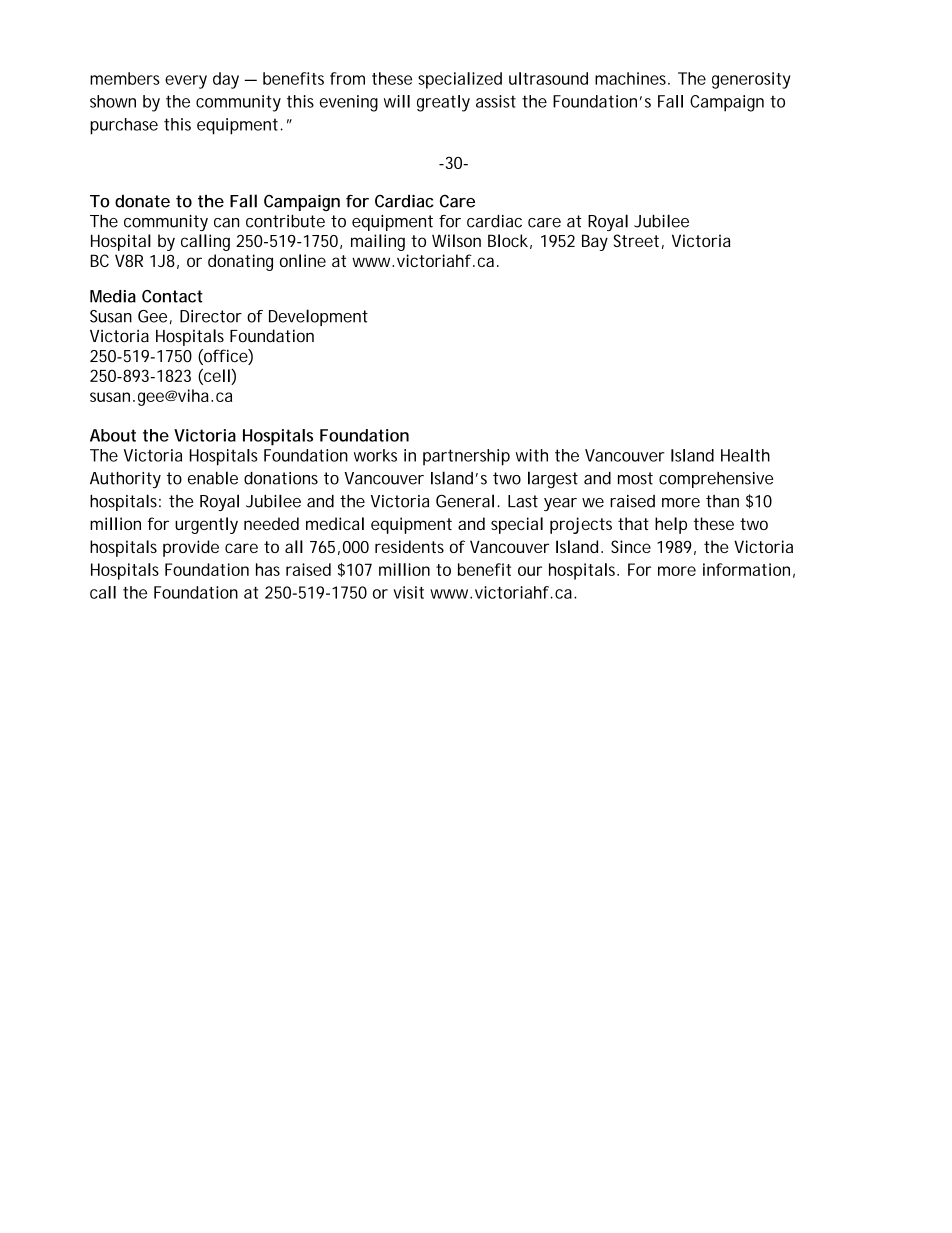 The height and width of the screenshot is (1233, 952). What do you see at coordinates (466, 457) in the screenshot?
I see `partnership` at bounding box center [466, 457].
